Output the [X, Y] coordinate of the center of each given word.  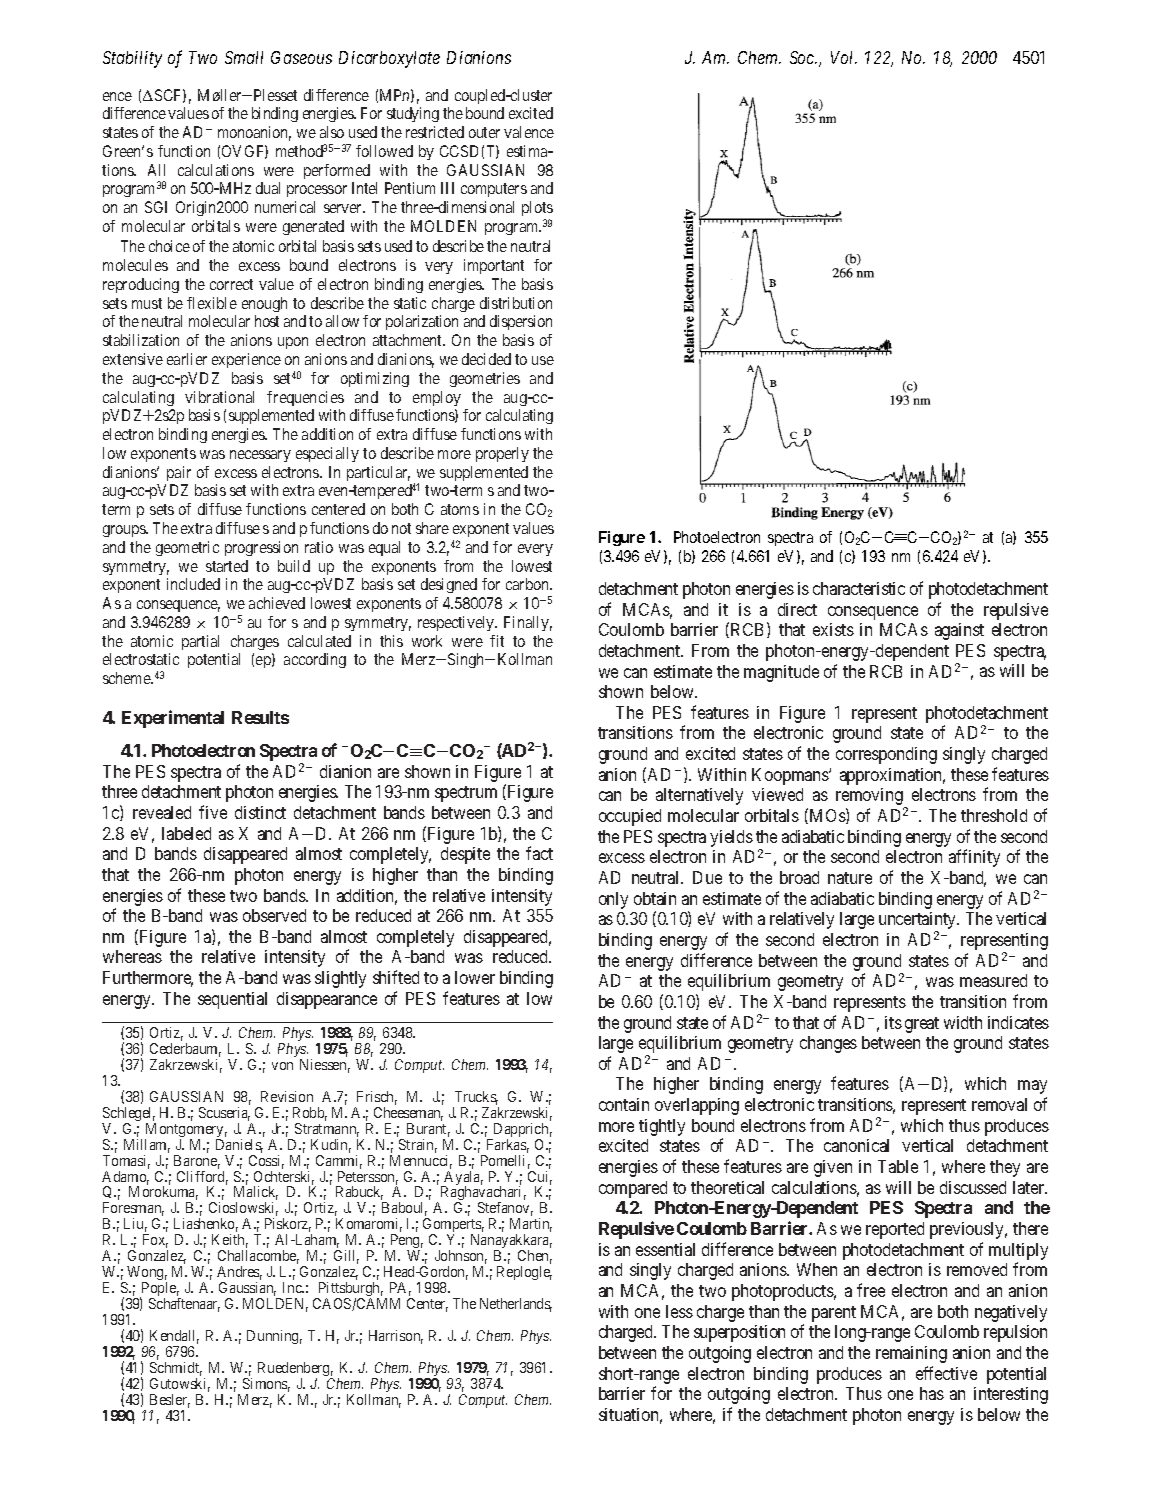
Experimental [173, 719]
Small [244, 57]
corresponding [886, 755]
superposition [739, 1333]
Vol [844, 57]
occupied [630, 817]
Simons [266, 1385]
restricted [435, 132]
